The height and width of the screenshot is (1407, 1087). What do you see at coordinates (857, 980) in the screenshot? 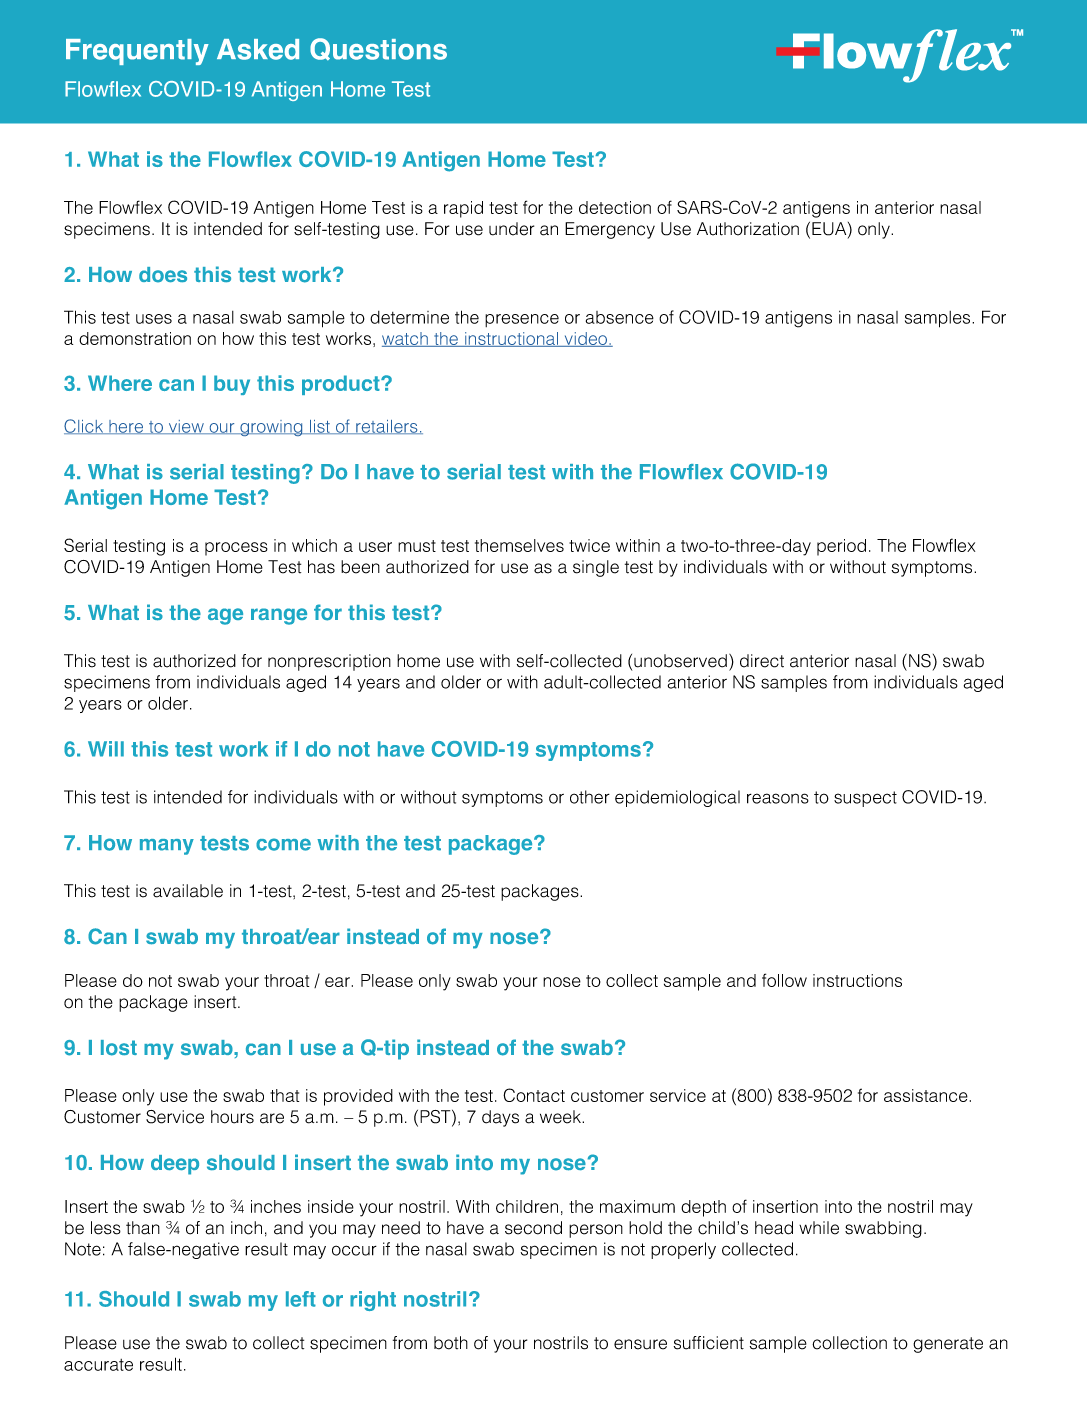
I see `instructions` at bounding box center [857, 980].
